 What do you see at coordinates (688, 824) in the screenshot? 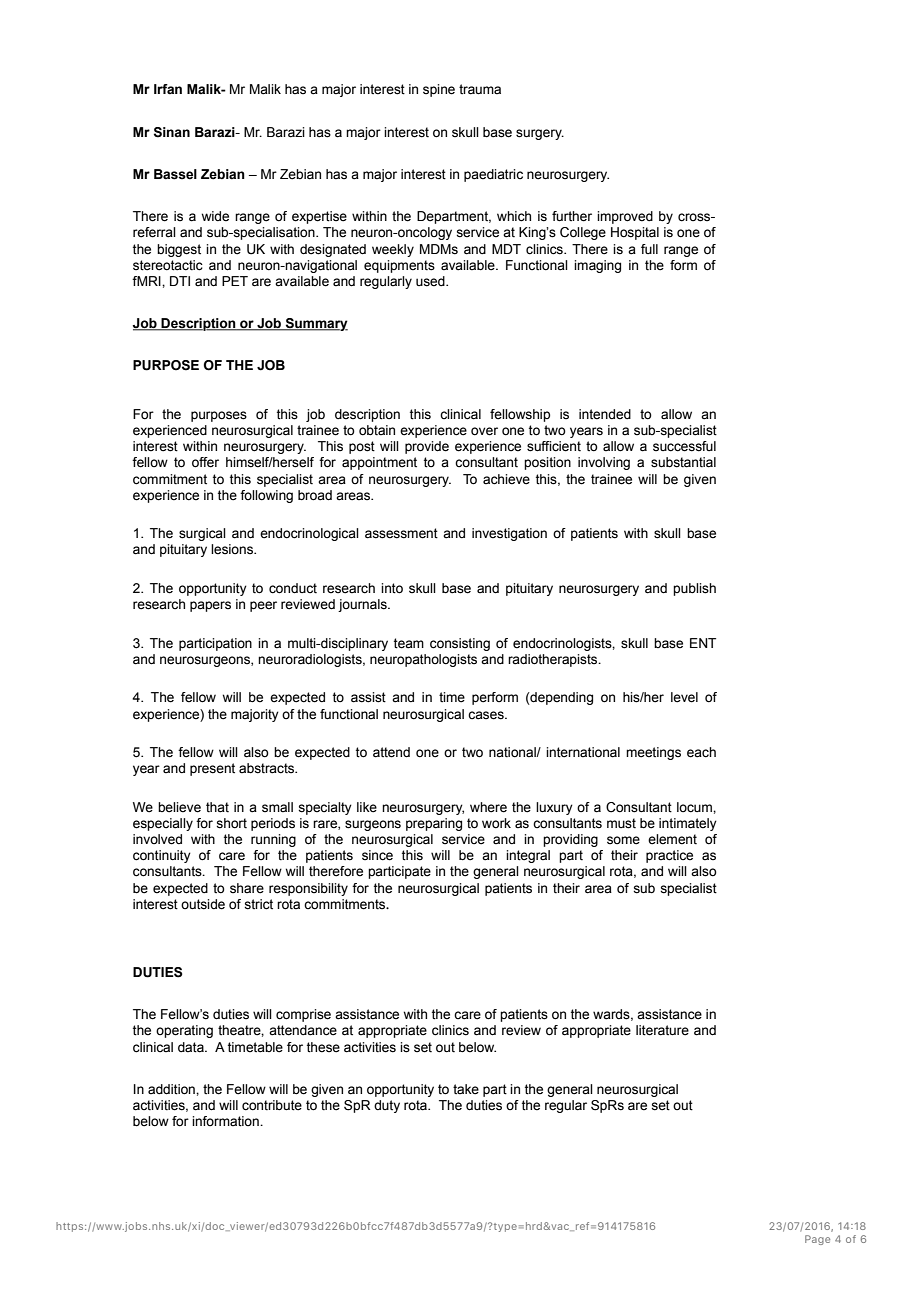
I see `intimately` at bounding box center [688, 824].
